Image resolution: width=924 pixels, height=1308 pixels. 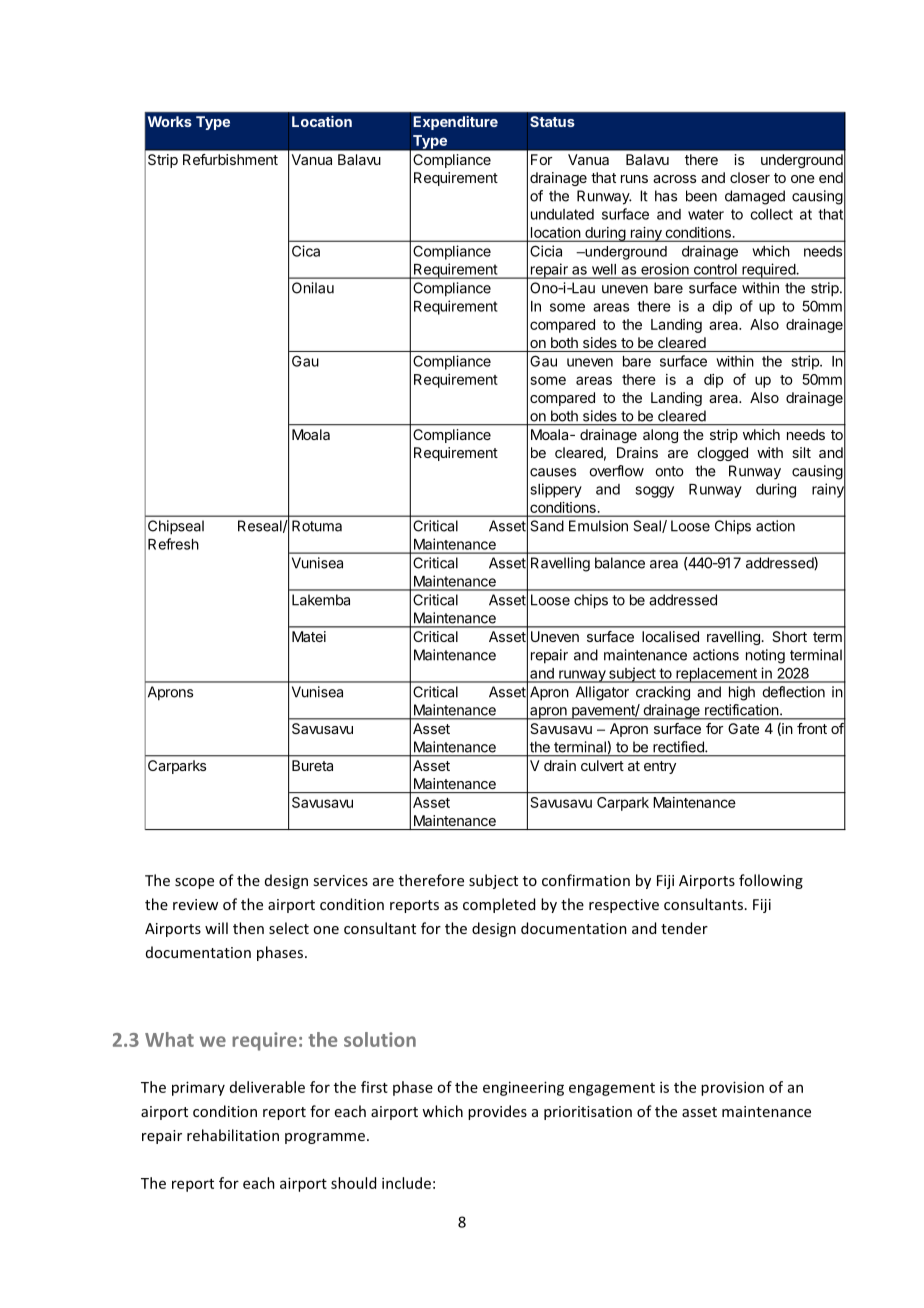 I want to click on Refresh, so click(x=173, y=544).
